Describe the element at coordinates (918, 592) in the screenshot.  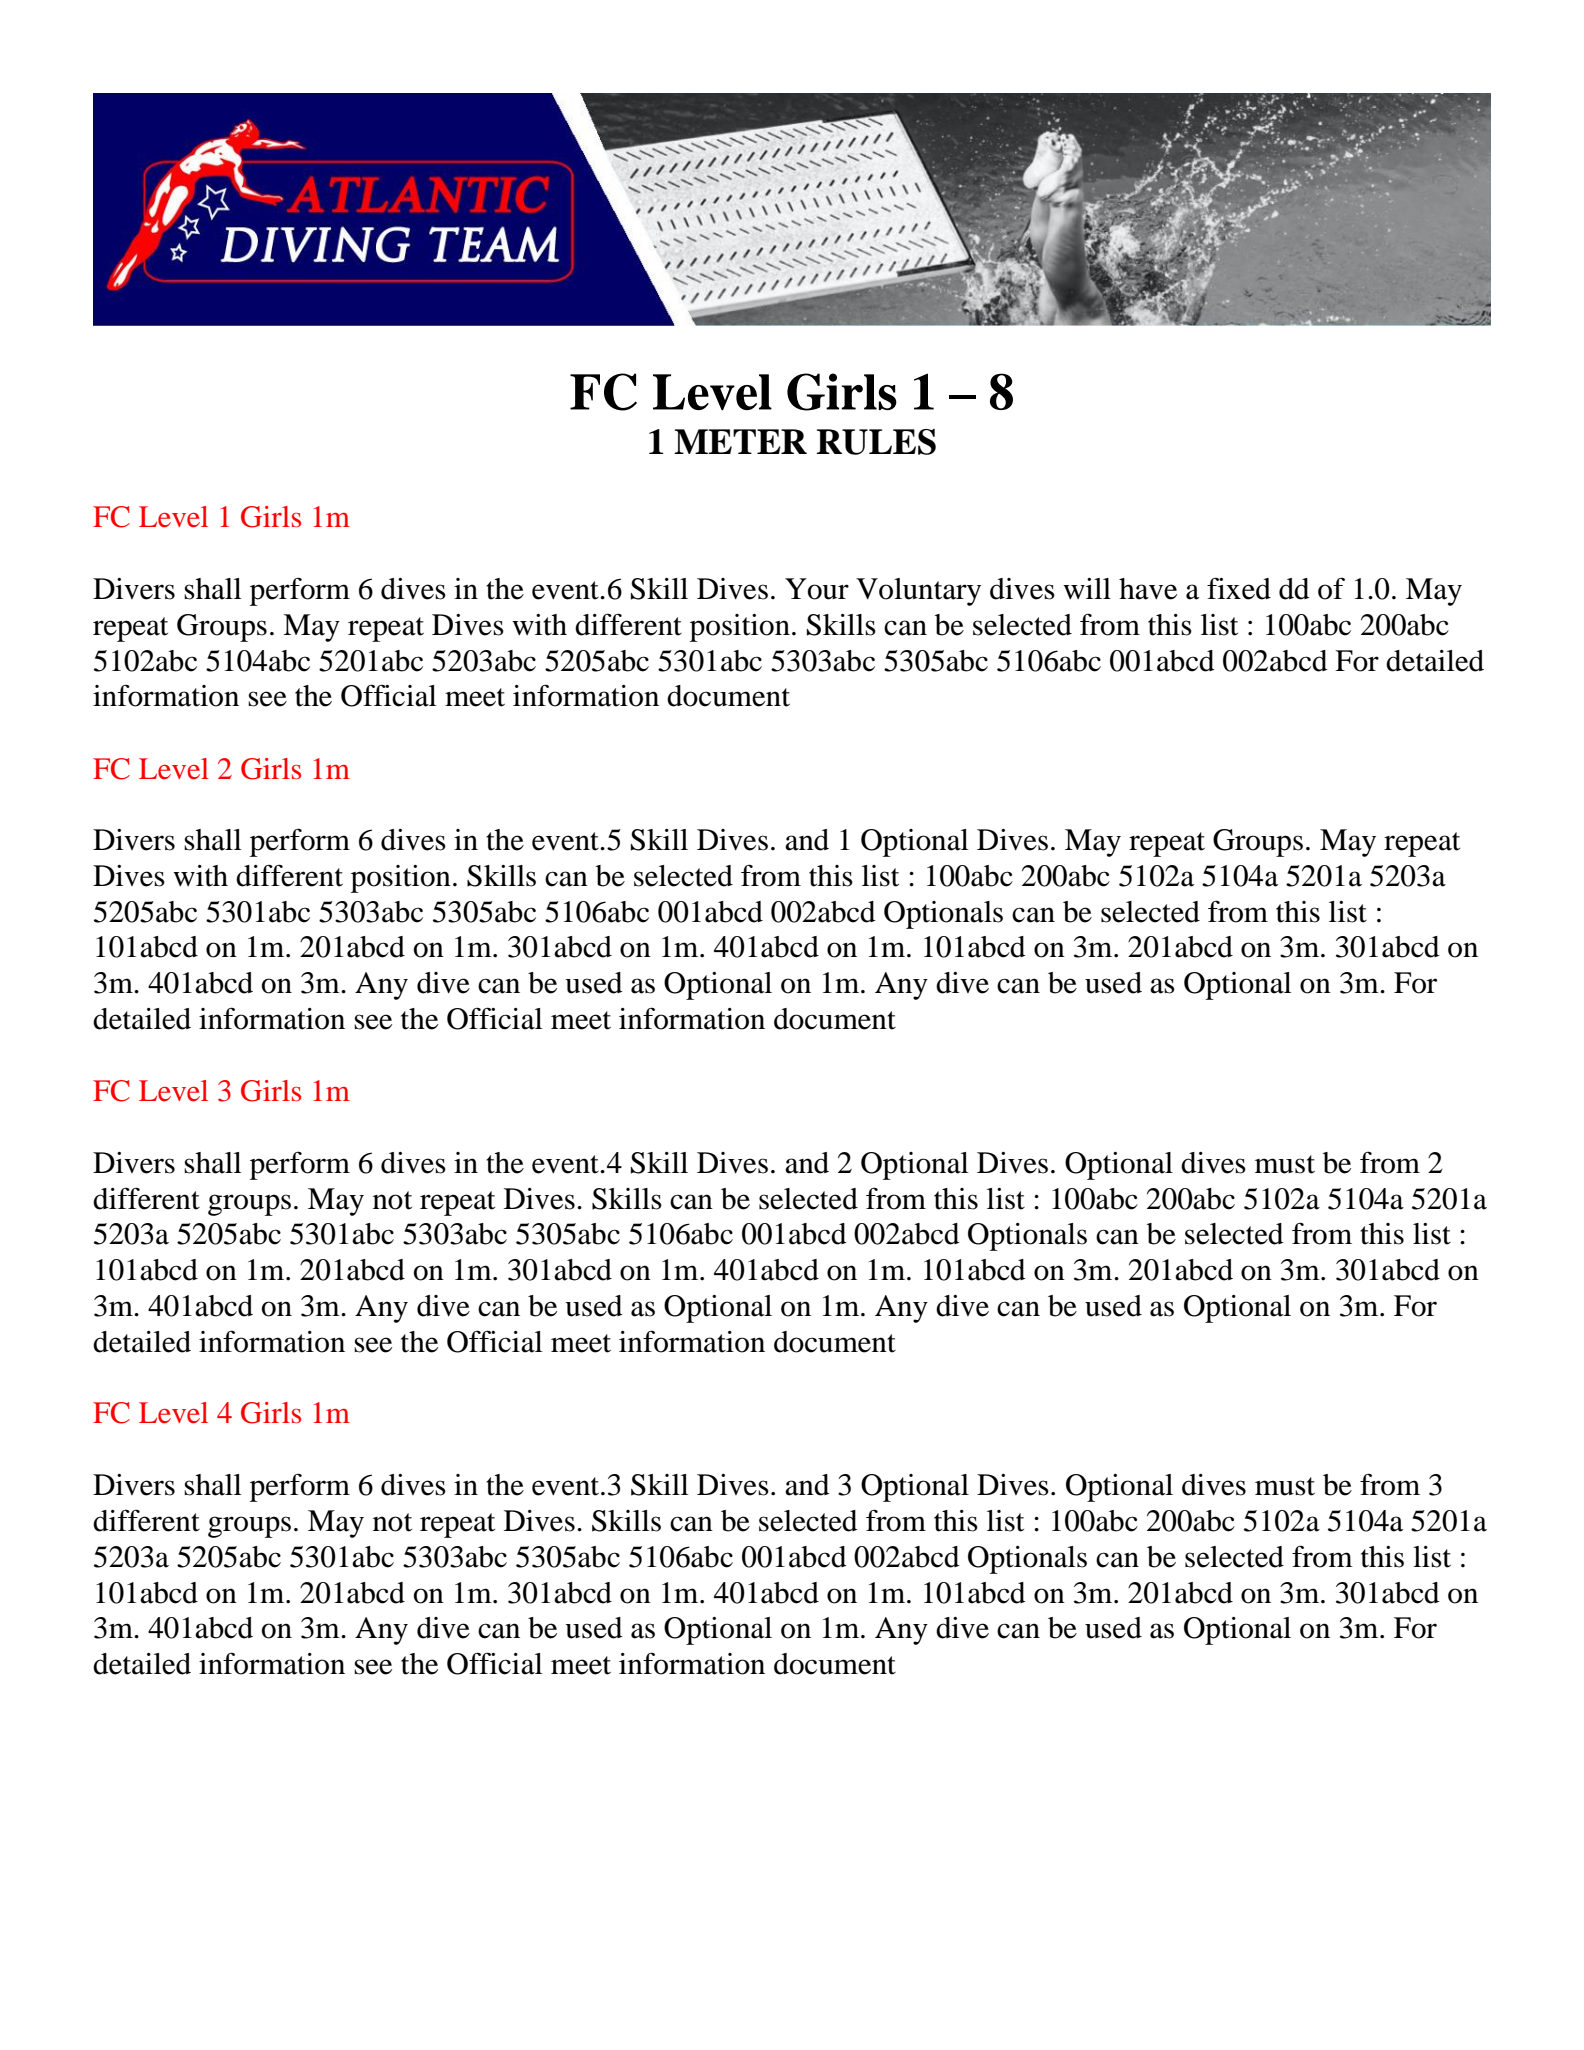
I see `Voluntary` at that location.
